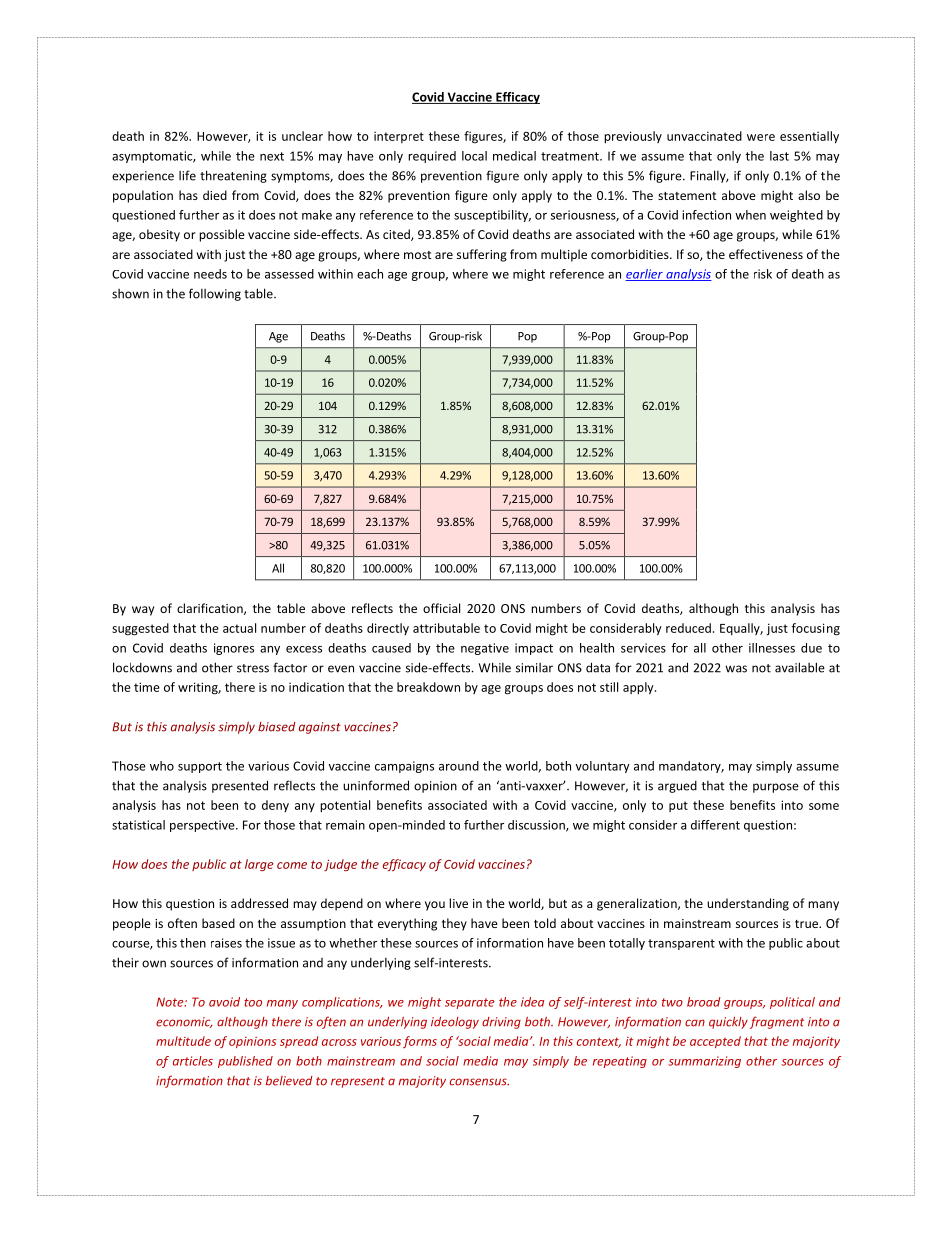 This page has width=952, height=1233. Describe the element at coordinates (688, 628) in the page. I see `reduced` at that location.
